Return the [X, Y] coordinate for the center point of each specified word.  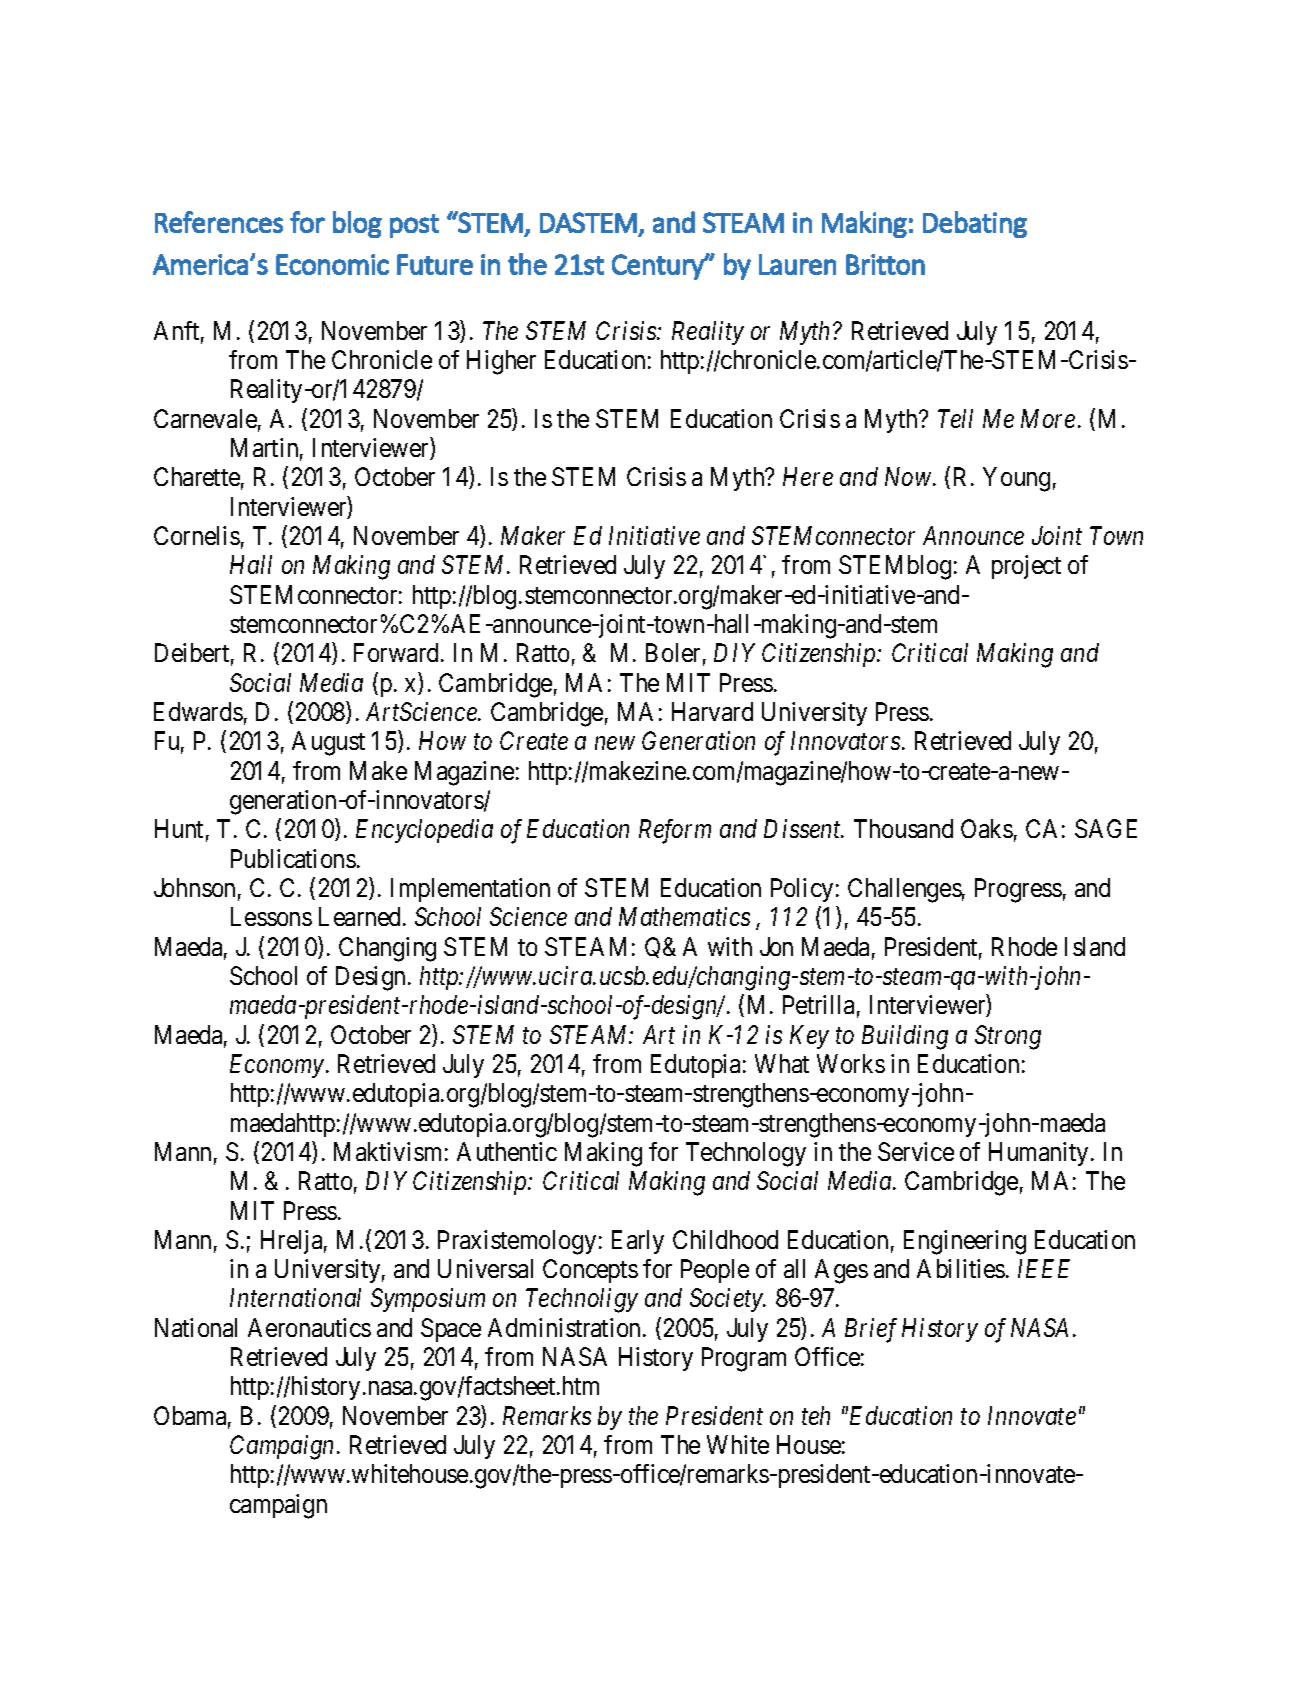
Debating [975, 224]
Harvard [712, 711]
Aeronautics [309, 1327]
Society [727, 1300]
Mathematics [684, 916]
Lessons [271, 916]
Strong [1008, 1037]
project [1026, 567]
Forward [398, 652]
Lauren [797, 264]
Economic [332, 264]
